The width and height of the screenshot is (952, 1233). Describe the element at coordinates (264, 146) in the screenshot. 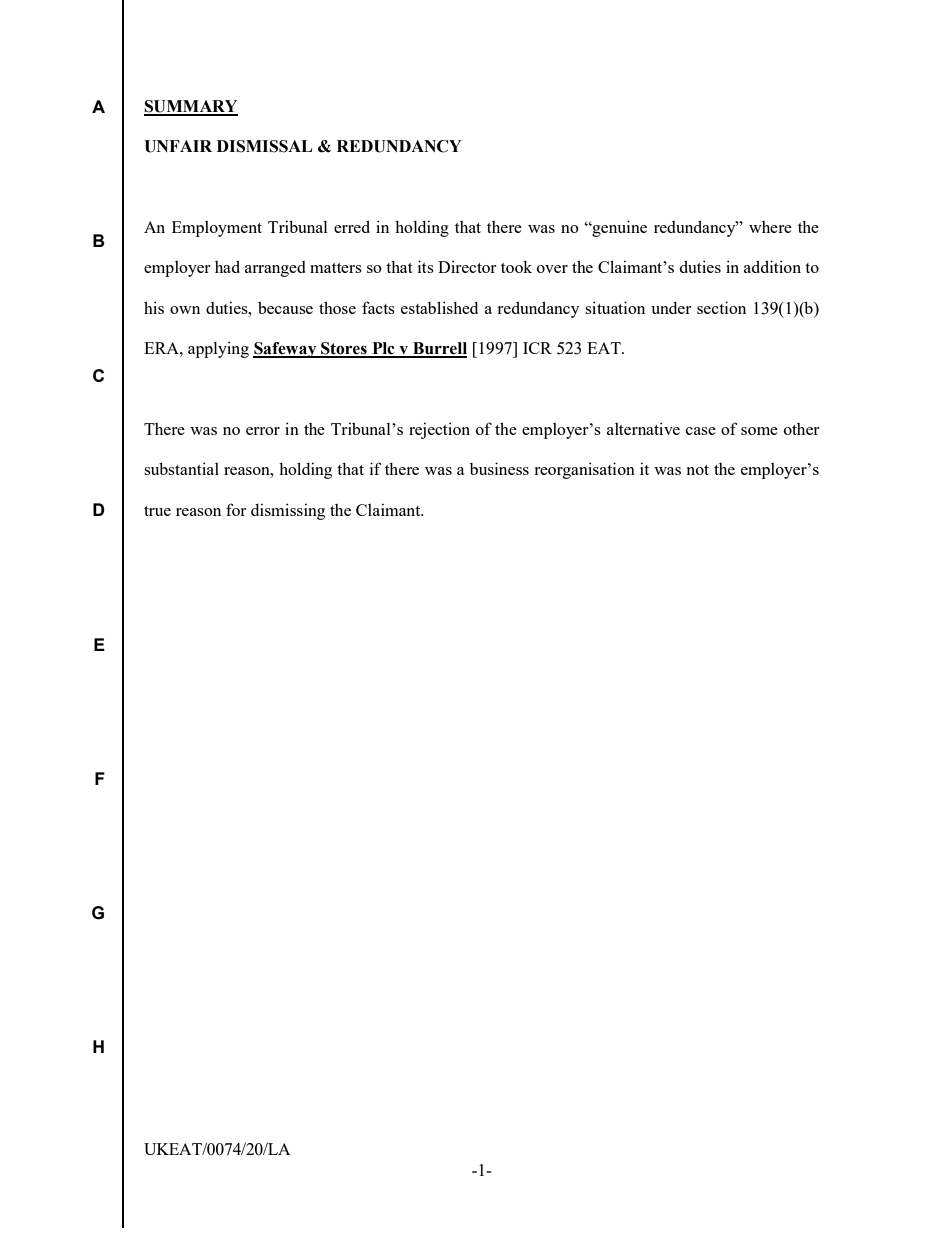

I see `DISMISSAL` at that location.
